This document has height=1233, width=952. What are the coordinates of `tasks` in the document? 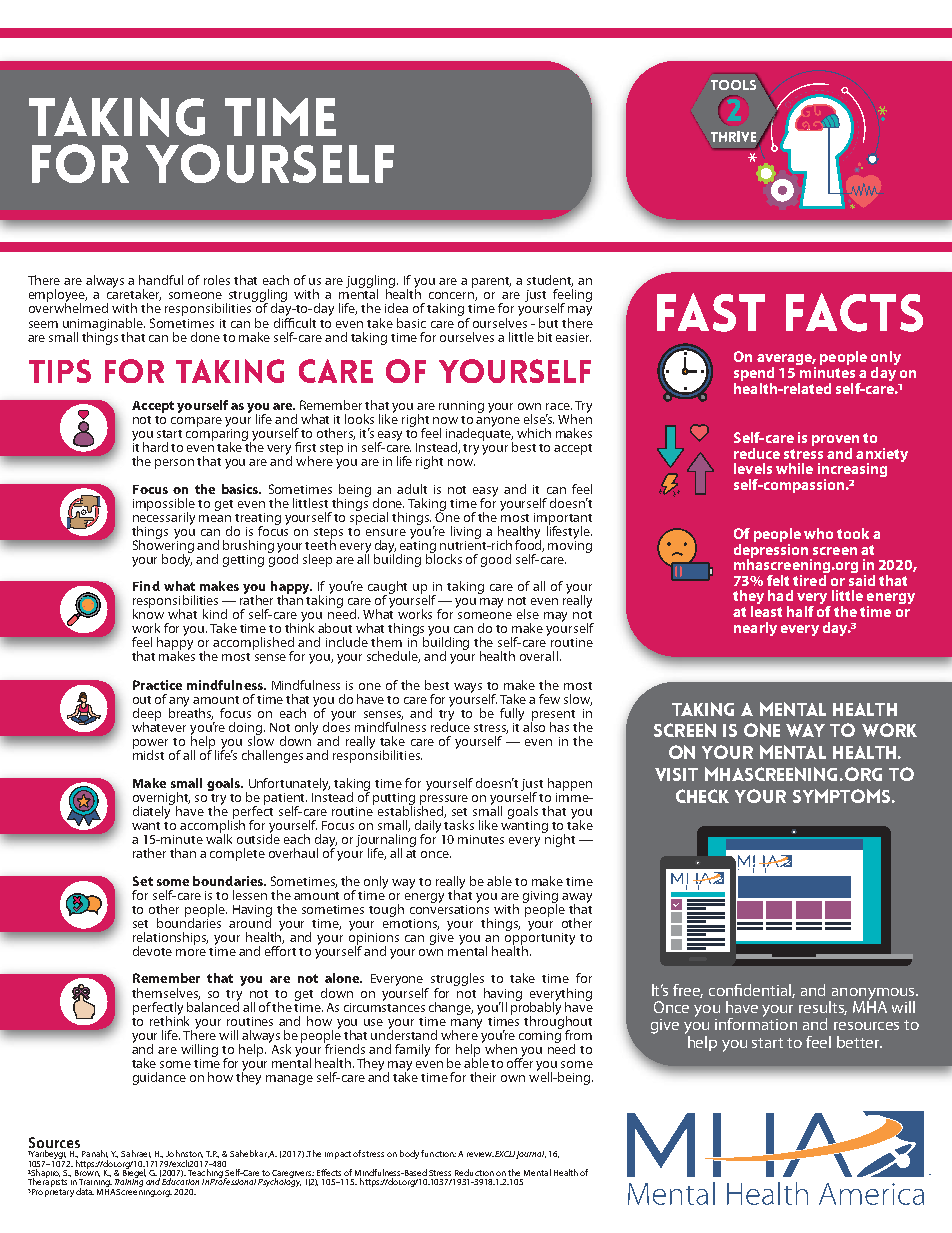 It's located at (459, 825).
